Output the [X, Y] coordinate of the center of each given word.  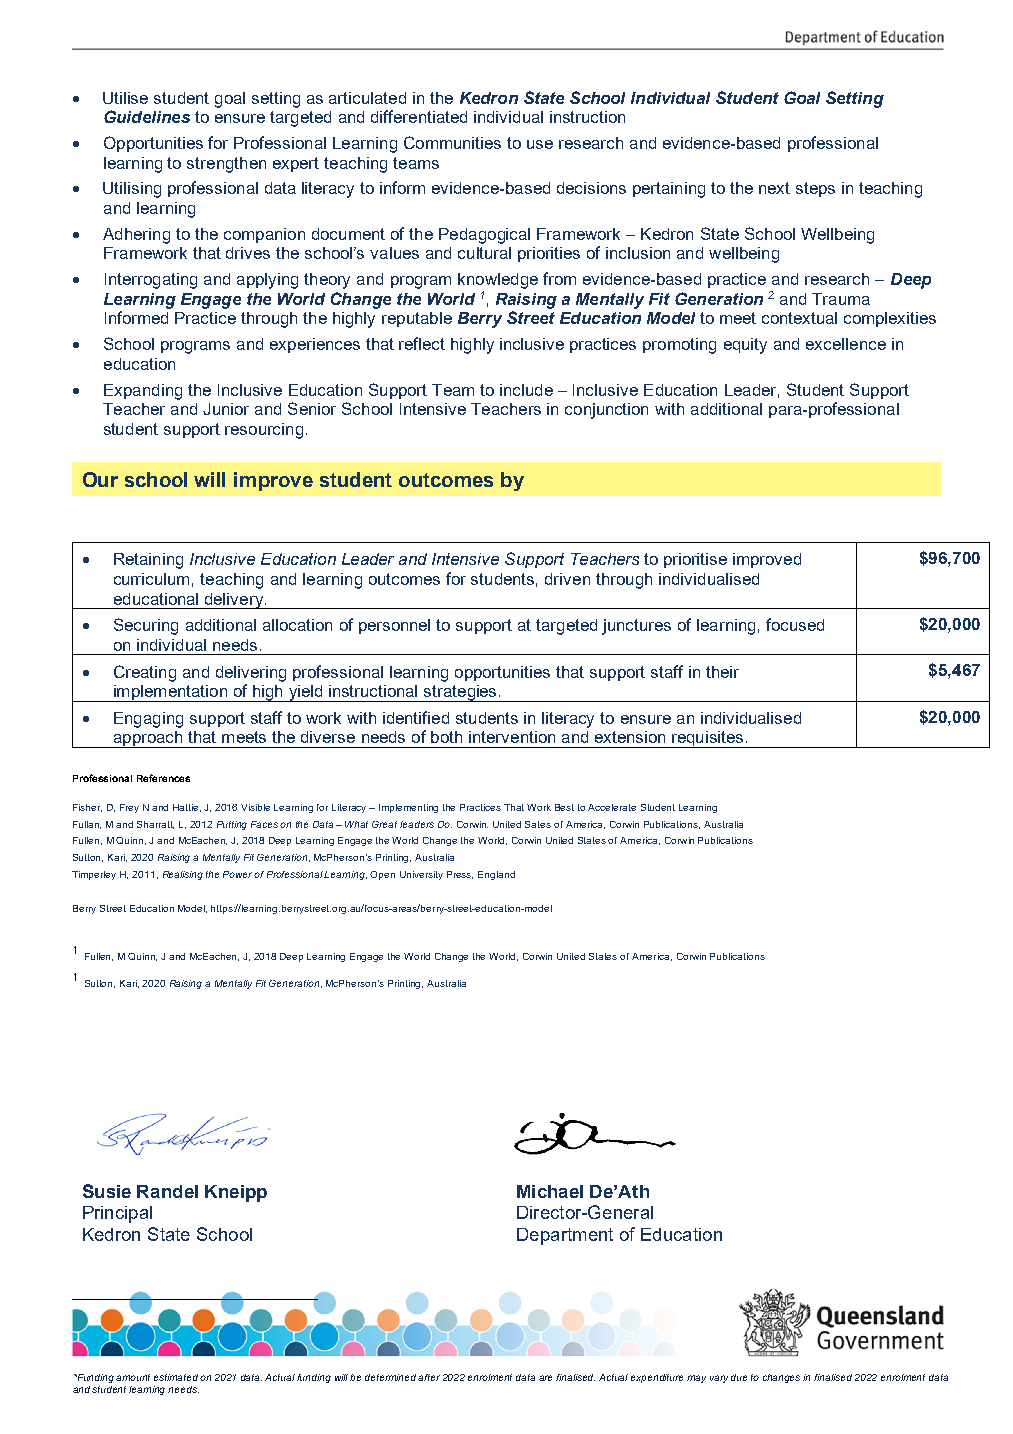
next [774, 188]
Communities [452, 142]
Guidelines [147, 116]
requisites [709, 739]
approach [148, 739]
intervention [512, 737]
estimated [177, 1377]
